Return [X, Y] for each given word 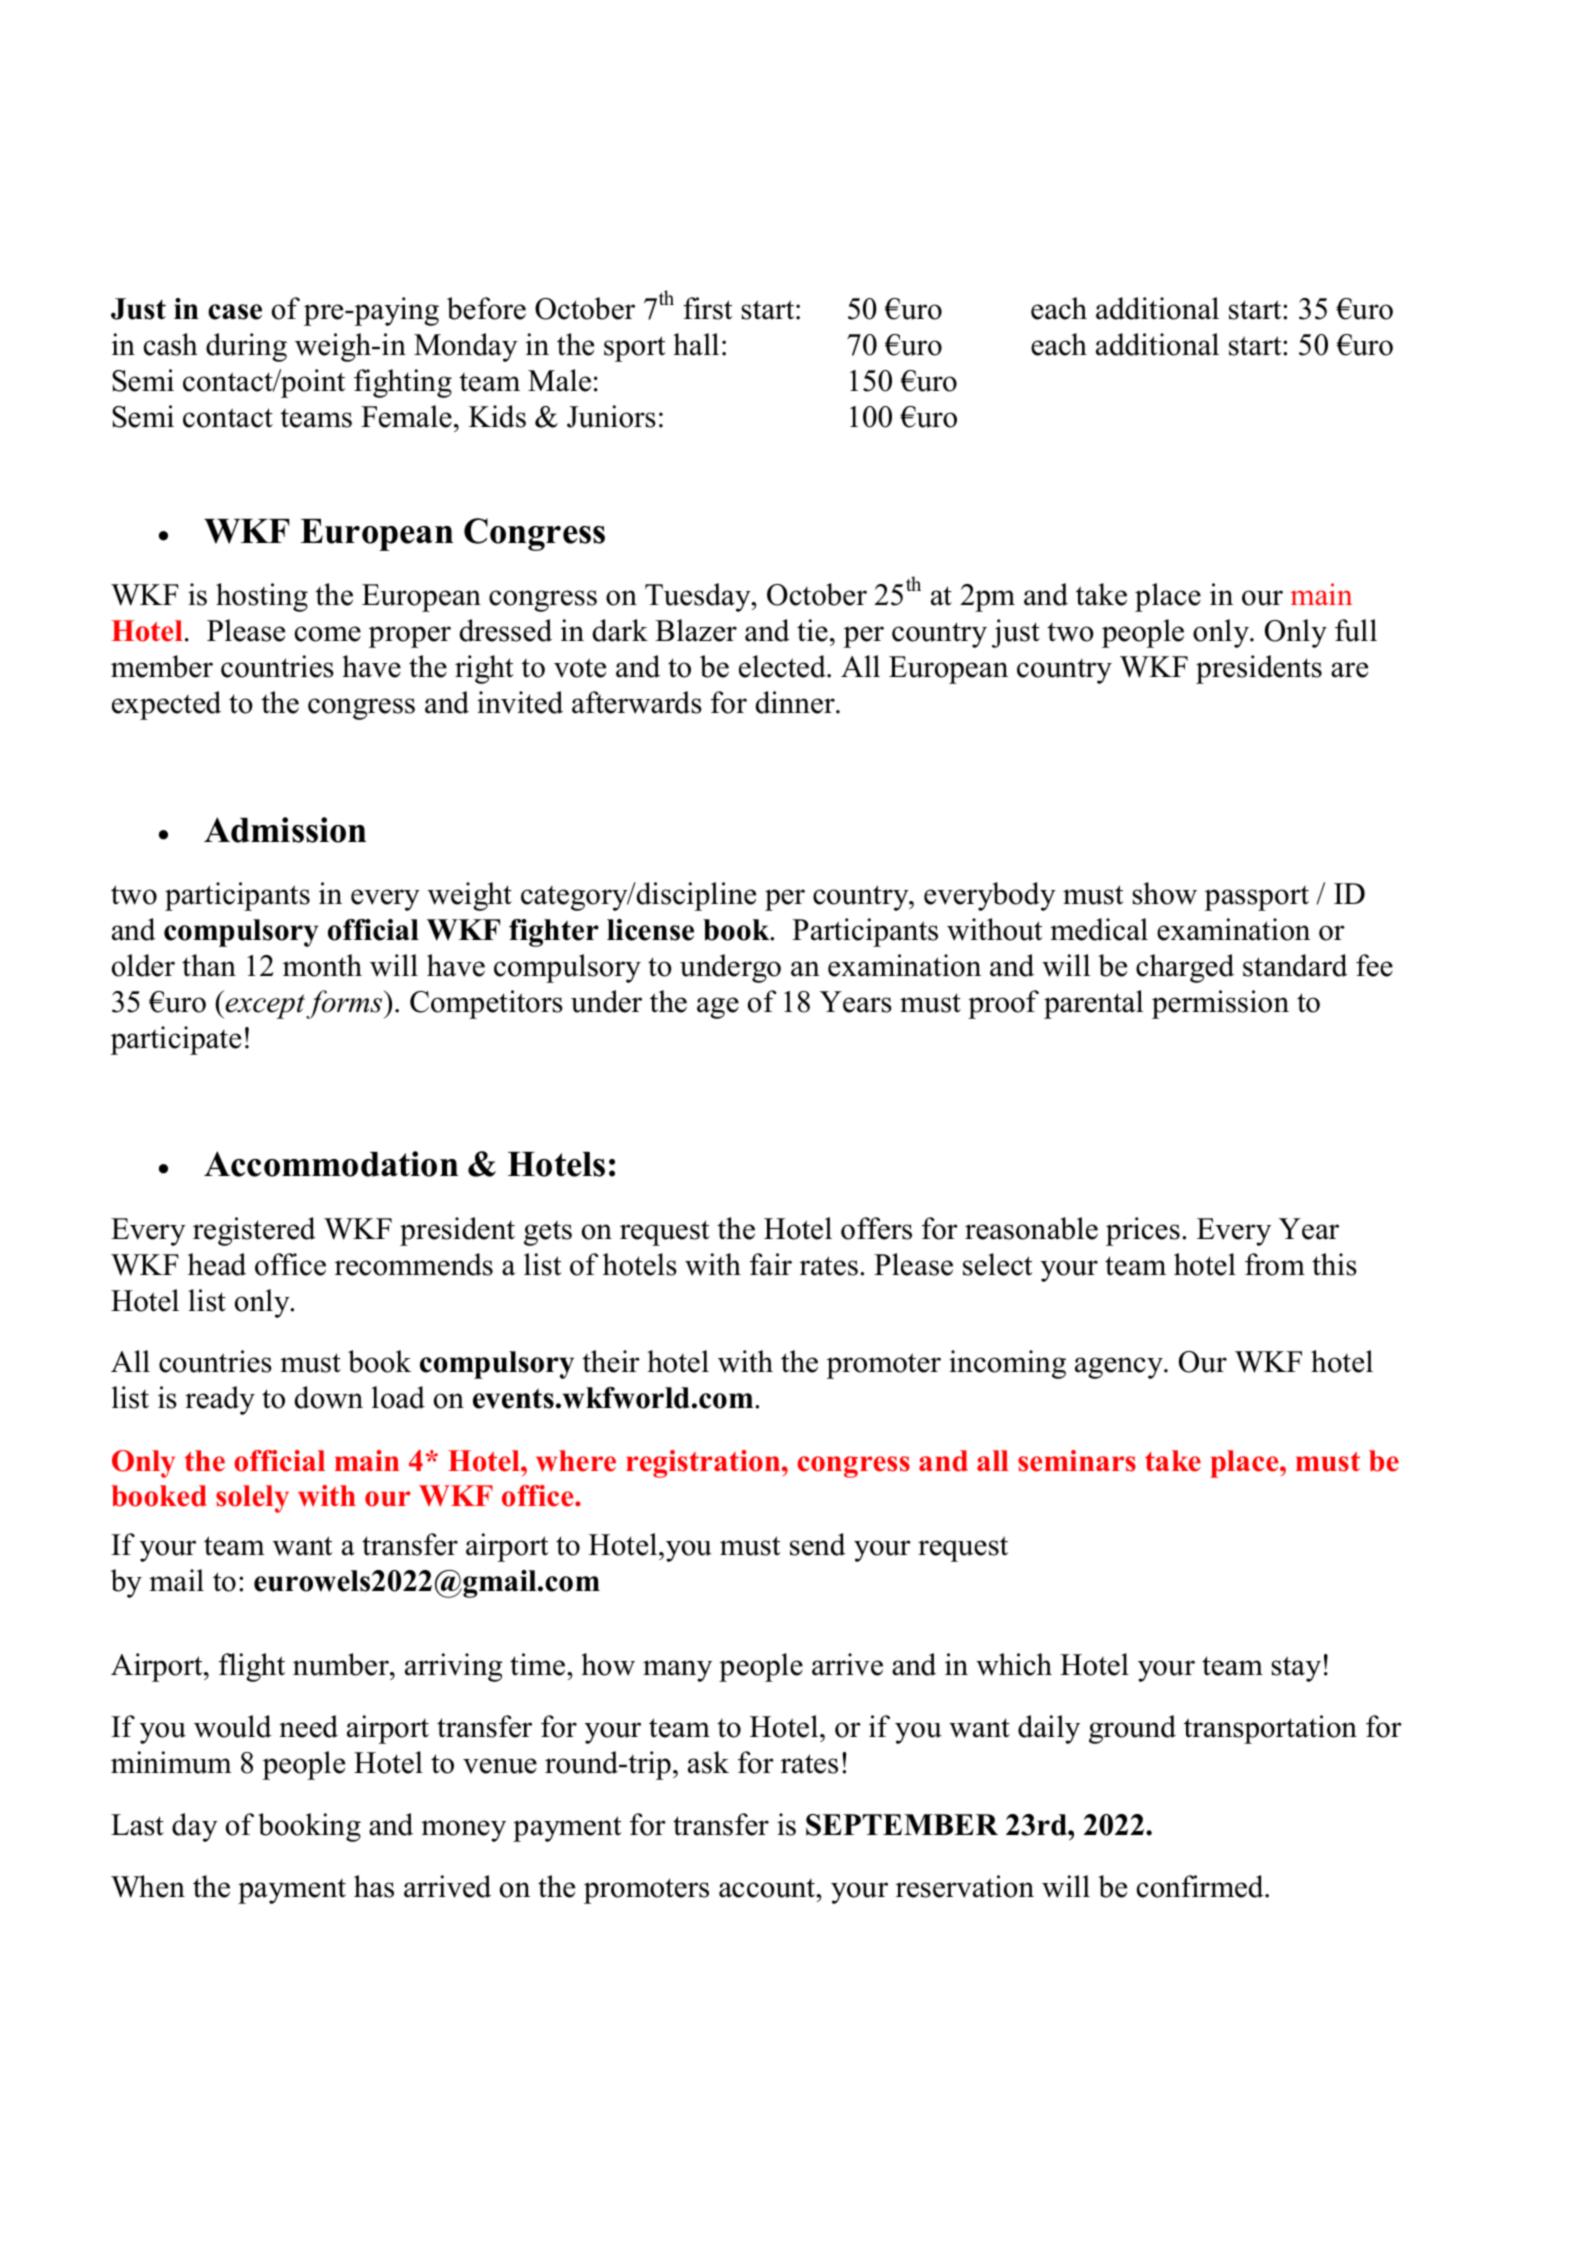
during [246, 347]
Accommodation [331, 1164]
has [374, 1886]
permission [1220, 1004]
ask [708, 1762]
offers [876, 1228]
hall [696, 344]
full [1356, 630]
